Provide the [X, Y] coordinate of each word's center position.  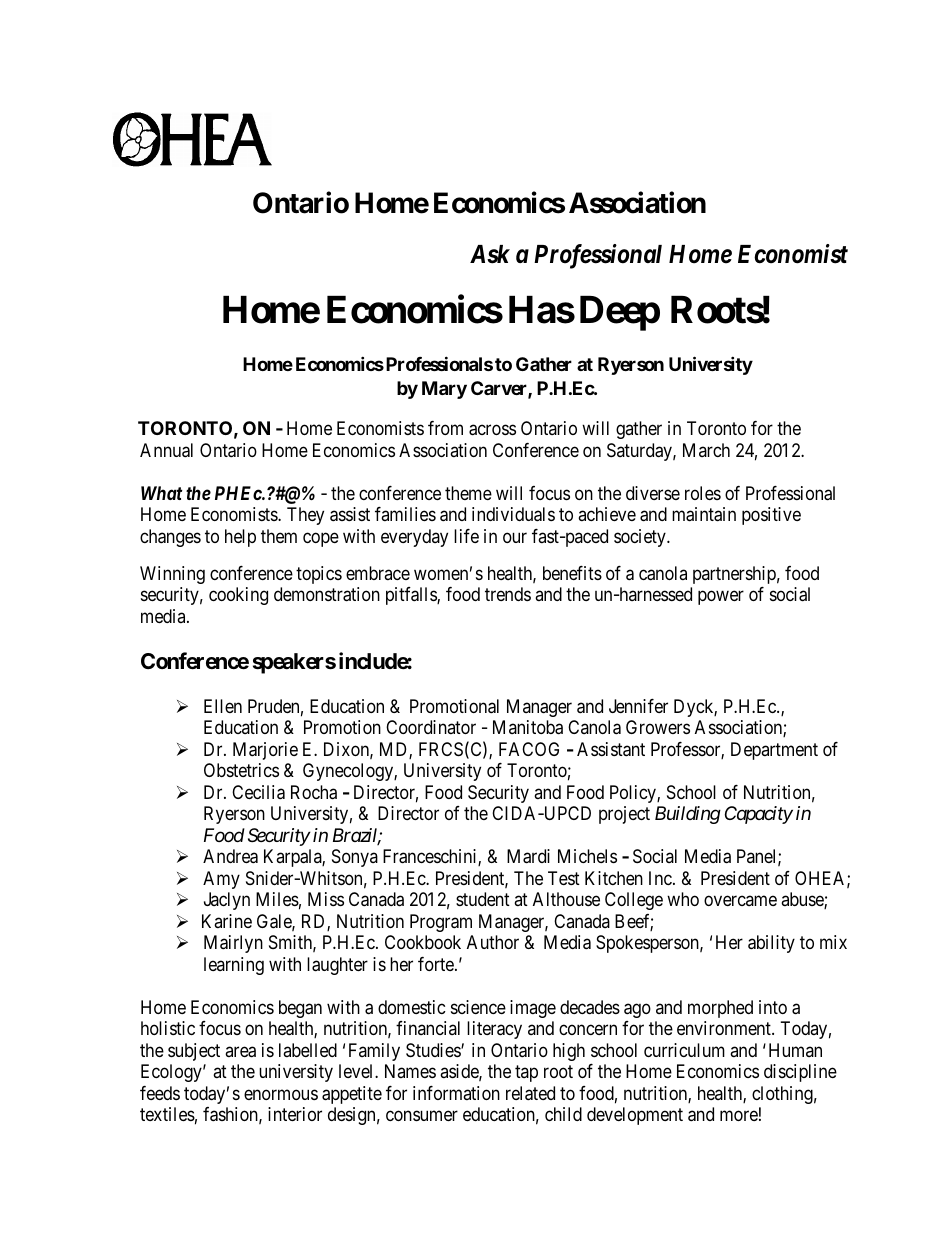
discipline [800, 1073]
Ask [490, 254]
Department [774, 751]
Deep [620, 313]
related [530, 1093]
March [706, 450]
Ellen [223, 706]
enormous [281, 1094]
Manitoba [528, 727]
